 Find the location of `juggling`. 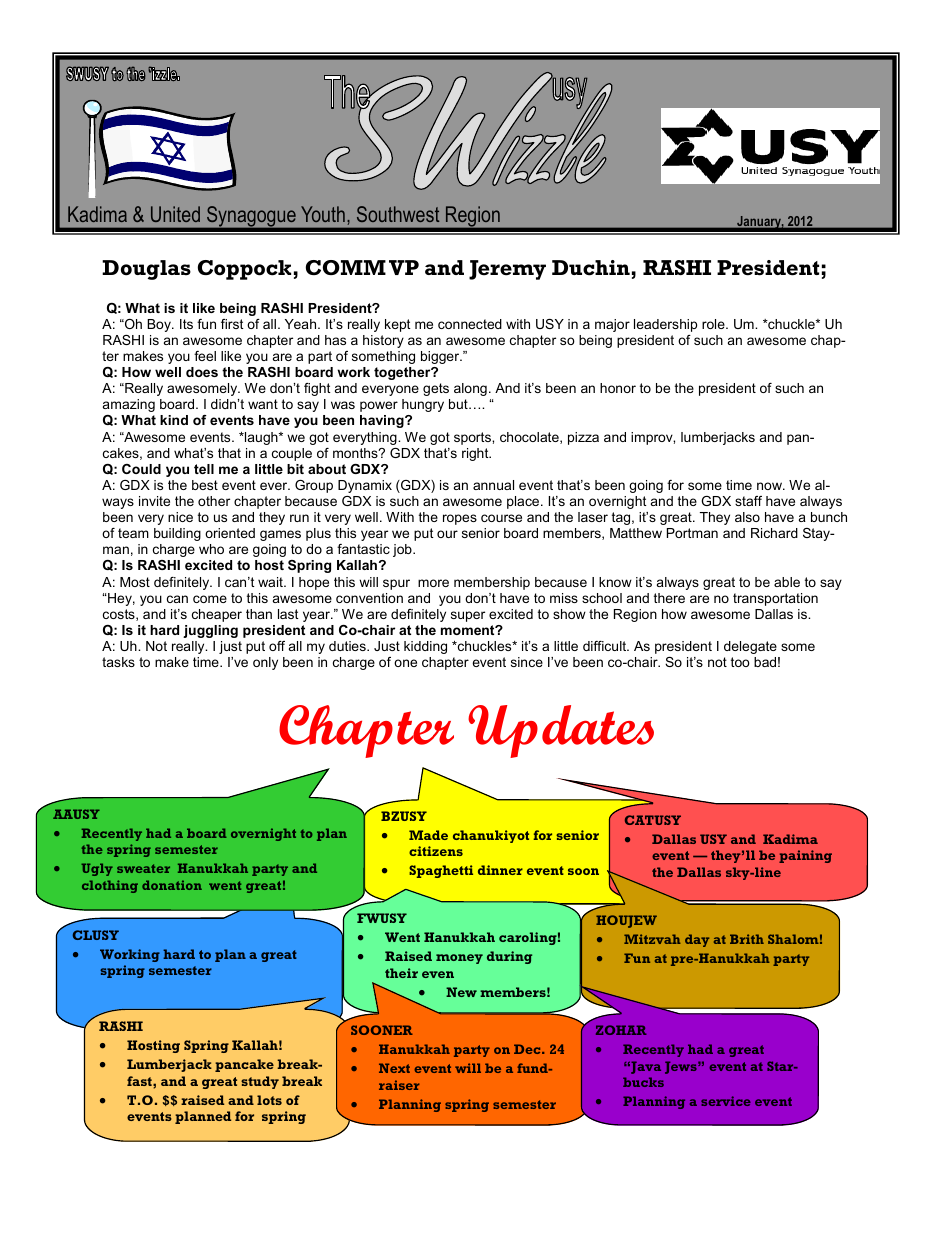

juggling is located at coordinates (210, 631).
